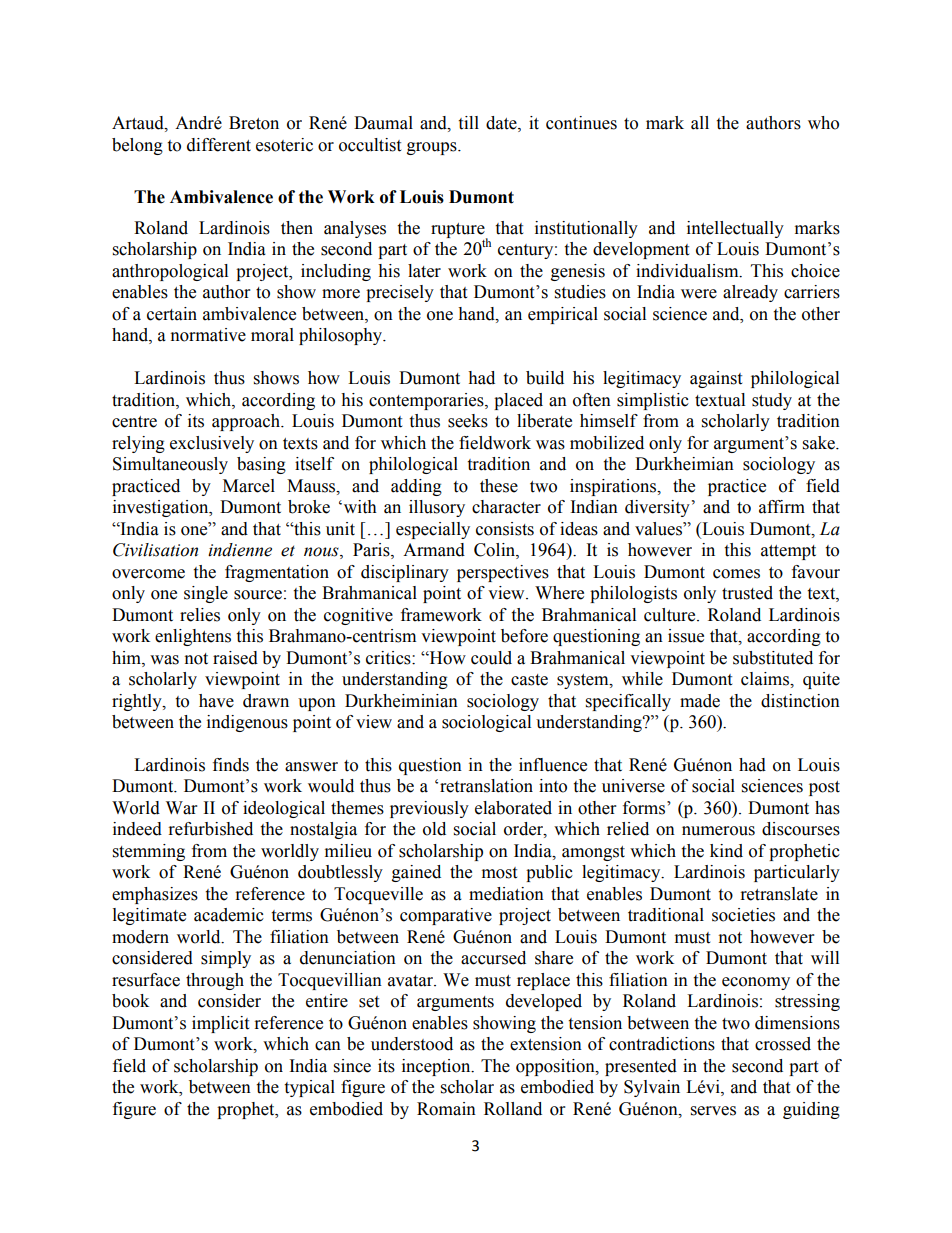 The height and width of the page is (1233, 952). What do you see at coordinates (468, 123) in the page?
I see `till` at bounding box center [468, 123].
